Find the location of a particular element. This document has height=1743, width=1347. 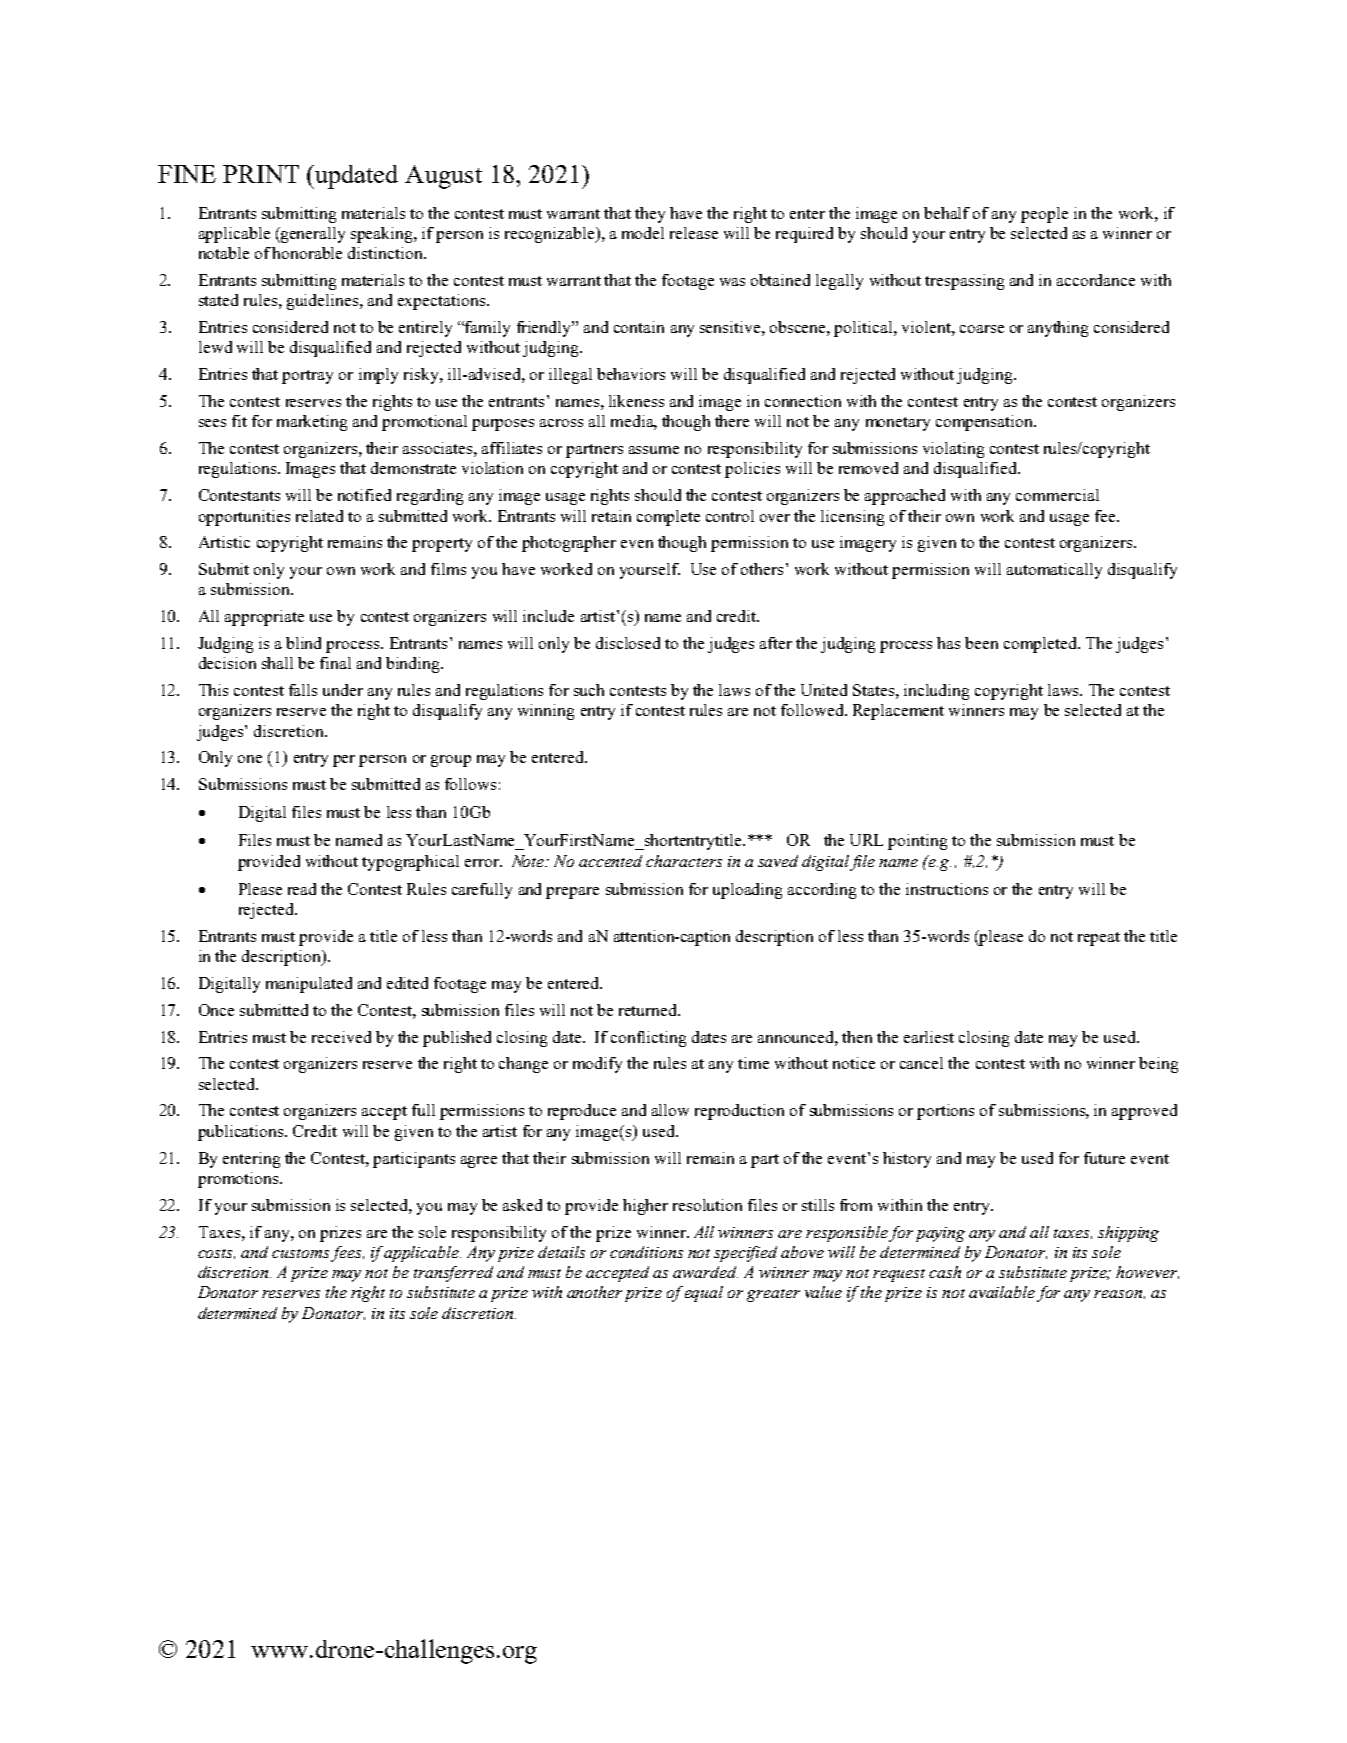

generally is located at coordinates (312, 235).
